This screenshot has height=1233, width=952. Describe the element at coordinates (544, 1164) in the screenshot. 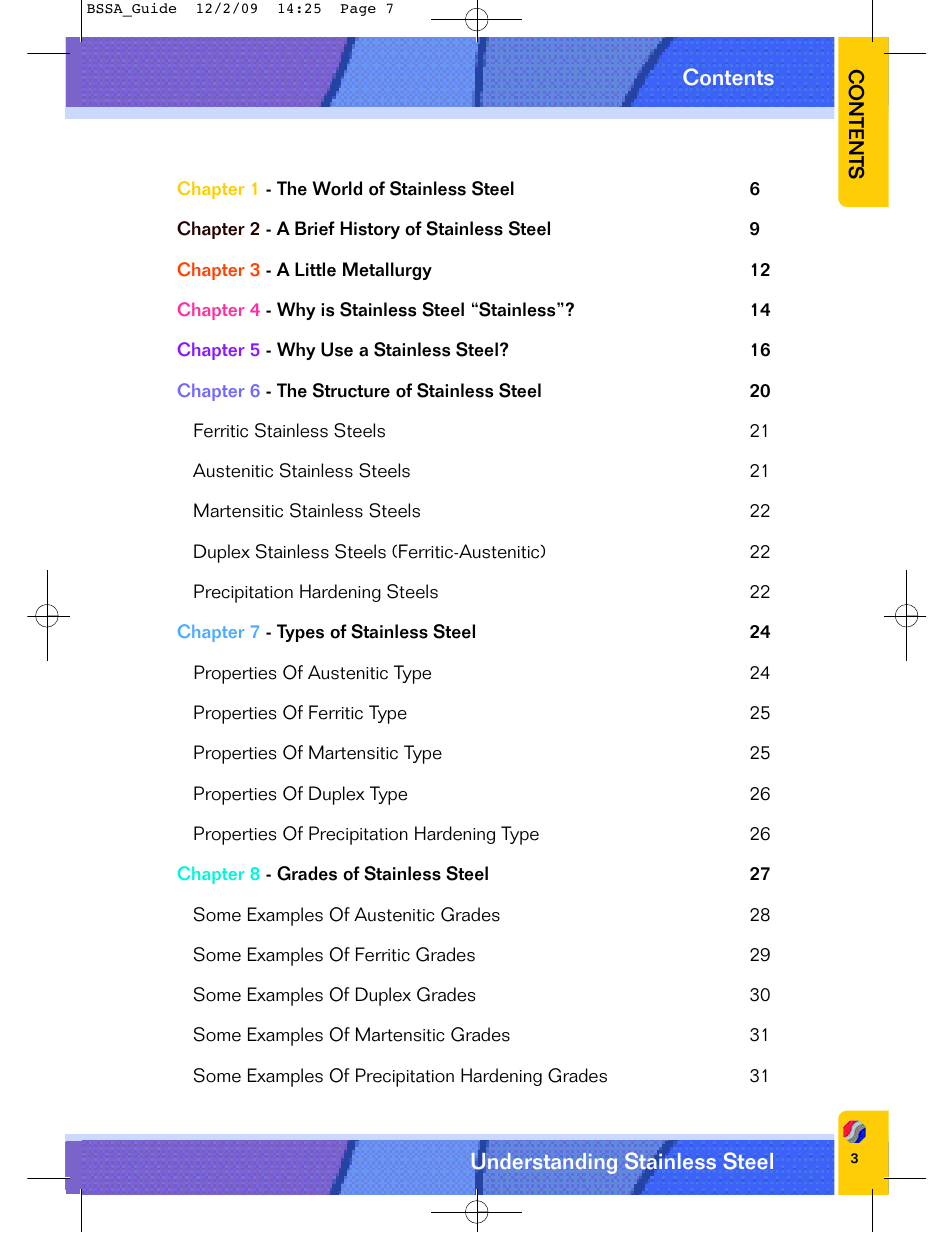

I see `Understanding` at that location.
